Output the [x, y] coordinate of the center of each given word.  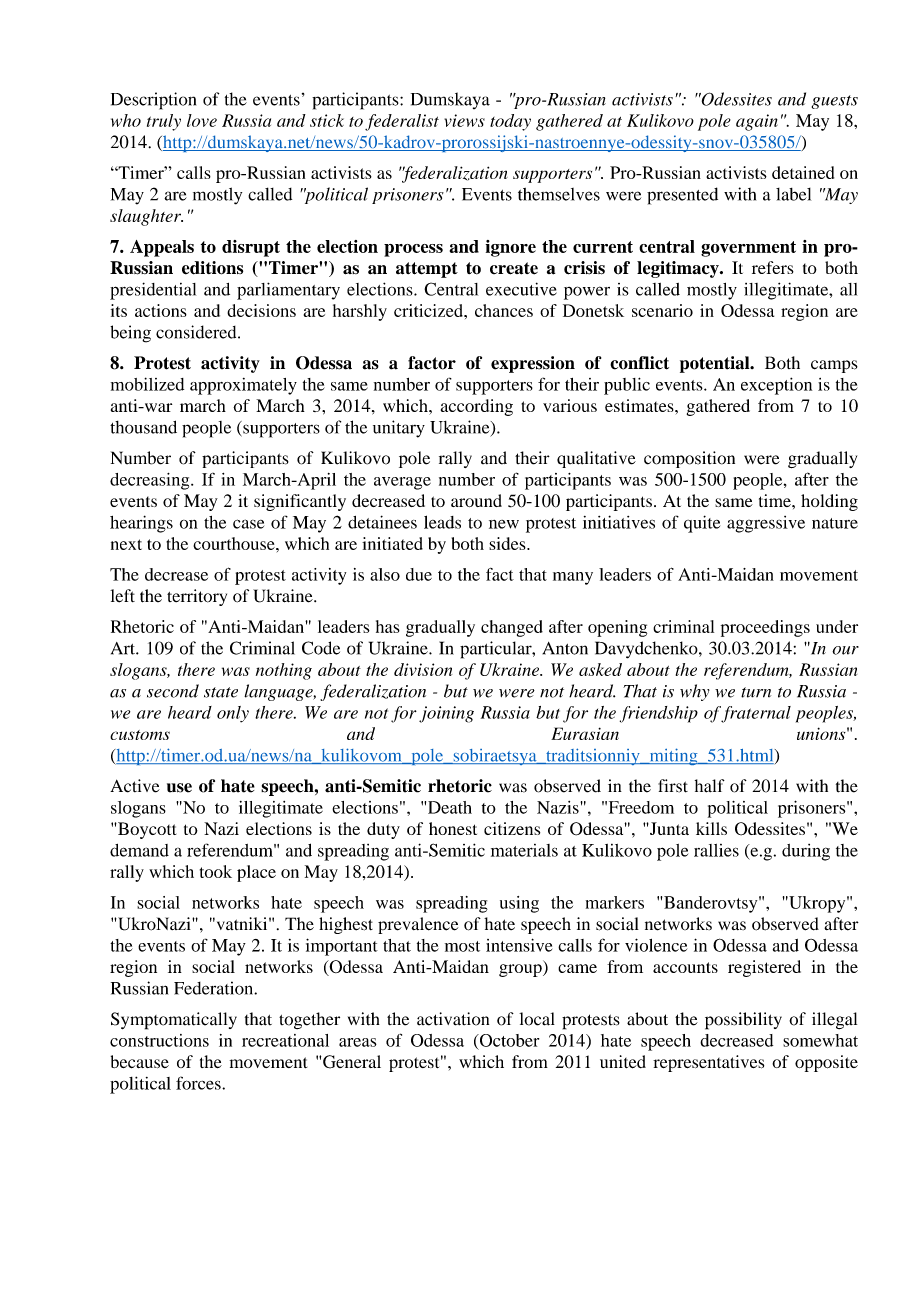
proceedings [765, 628]
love [202, 120]
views [464, 120]
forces [199, 1083]
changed [512, 628]
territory [197, 597]
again [757, 122]
